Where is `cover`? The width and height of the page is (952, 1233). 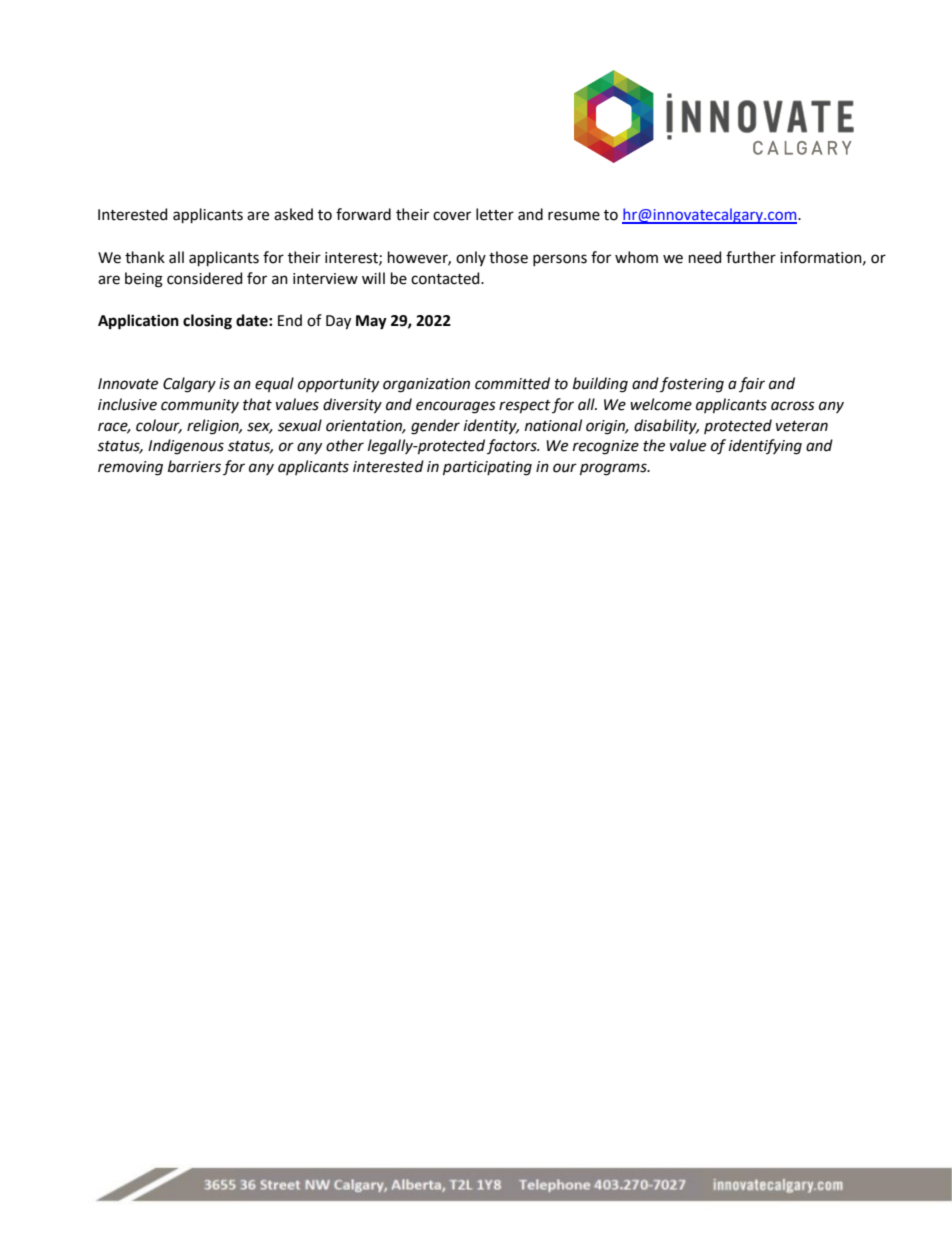 cover is located at coordinates (452, 216).
